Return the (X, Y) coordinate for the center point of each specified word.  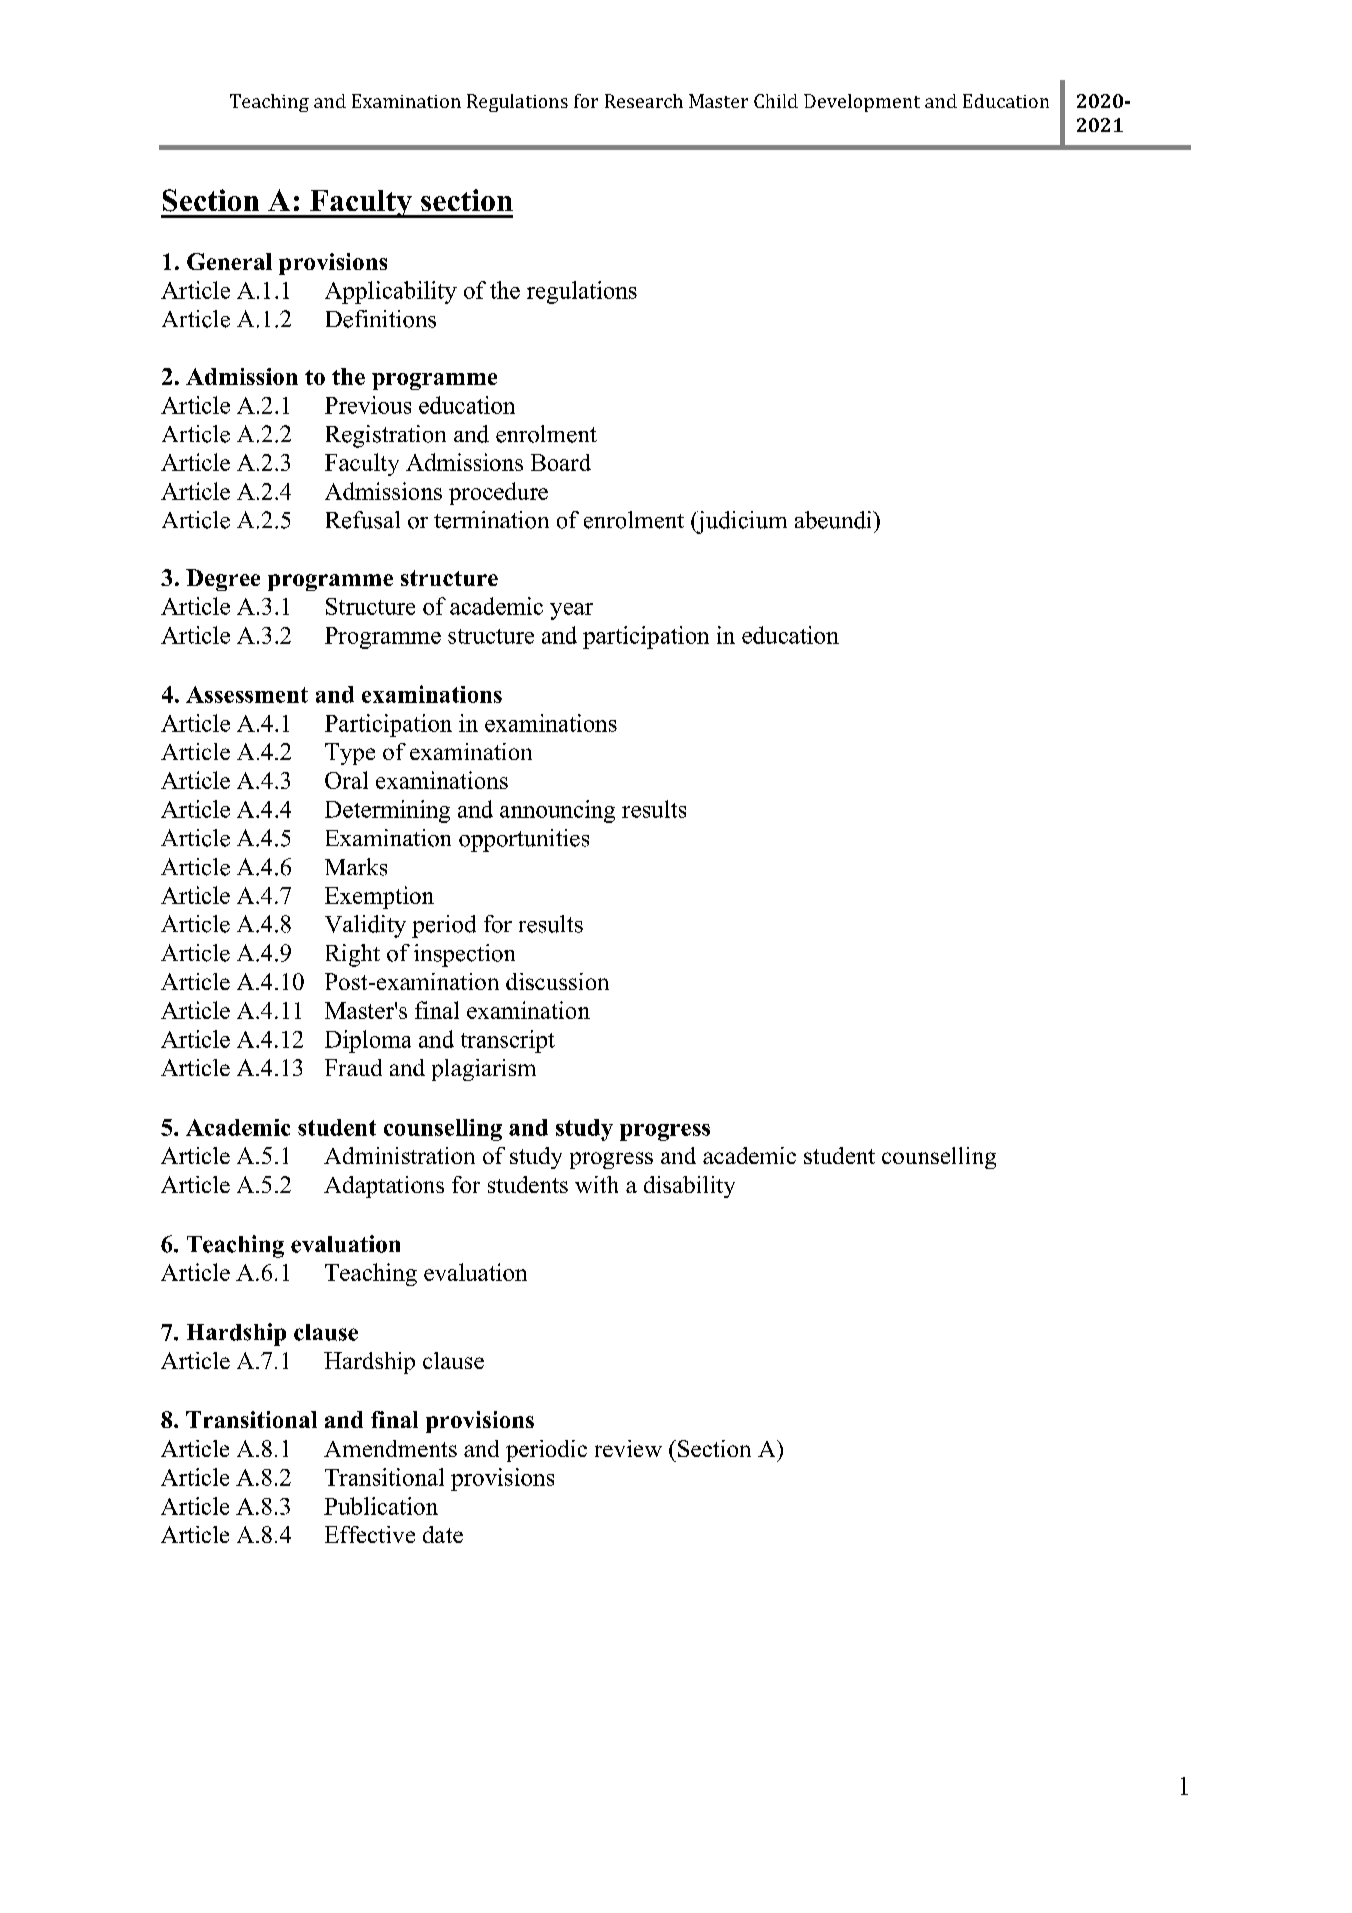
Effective (370, 1534)
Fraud (353, 1067)
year (571, 611)
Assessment (247, 694)
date (443, 1534)
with (596, 1184)
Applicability (391, 292)
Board (561, 462)
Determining (387, 811)
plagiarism (484, 1070)
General (229, 261)
